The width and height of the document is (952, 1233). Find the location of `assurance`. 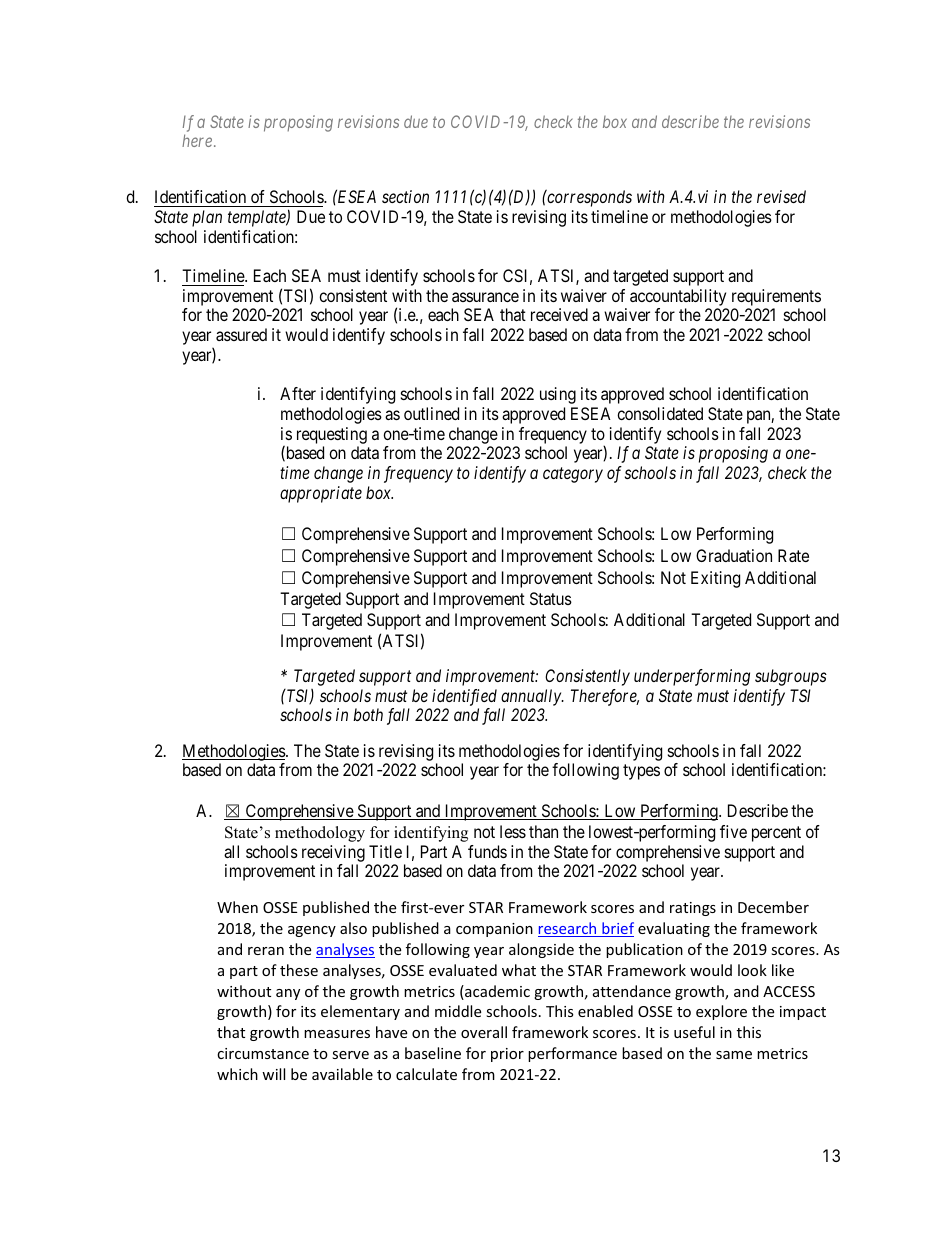

assurance is located at coordinates (485, 297).
